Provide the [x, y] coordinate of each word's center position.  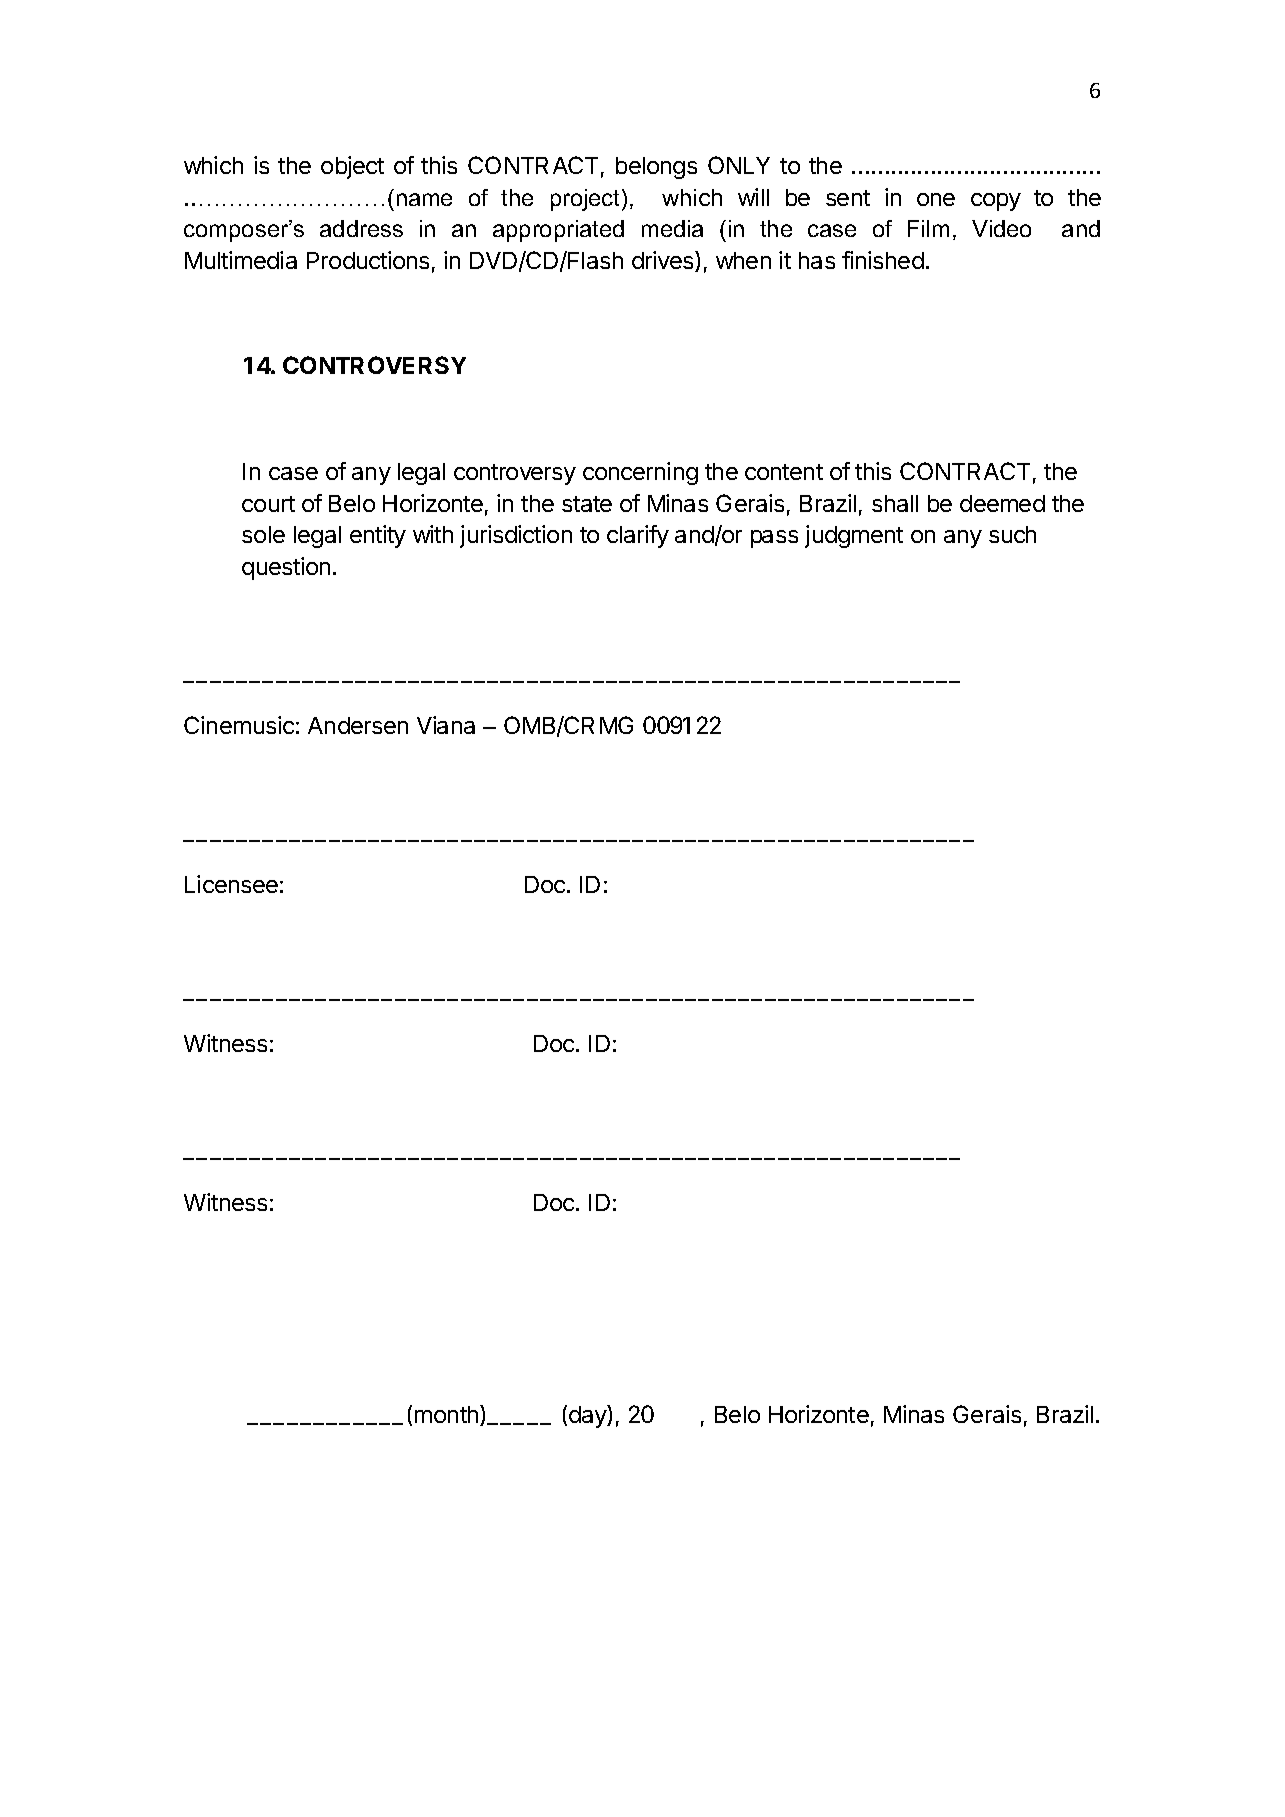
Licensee [231, 884]
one [936, 199]
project [587, 200]
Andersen [358, 725]
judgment [854, 536]
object [352, 167]
